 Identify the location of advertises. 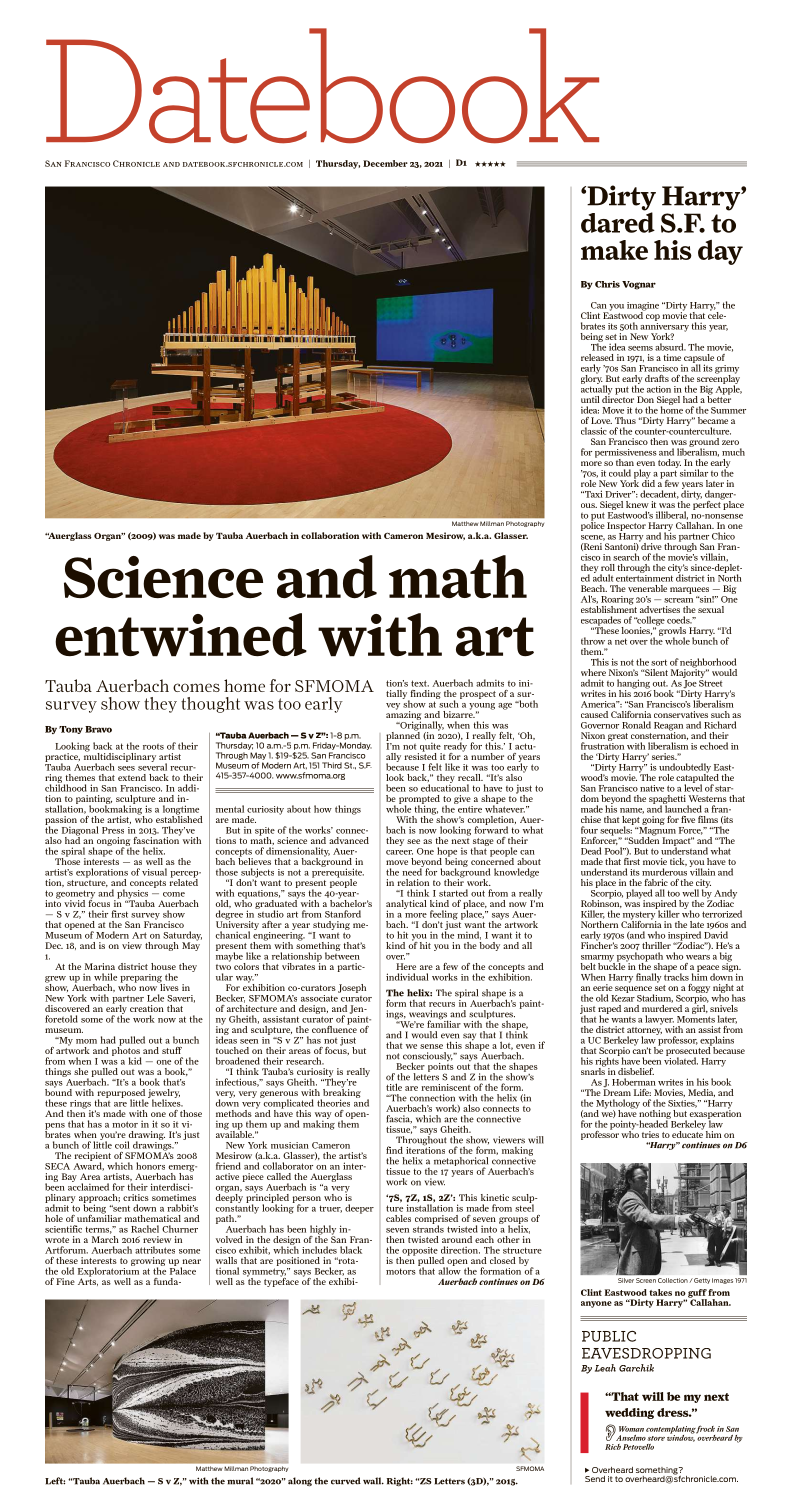
(660, 609).
